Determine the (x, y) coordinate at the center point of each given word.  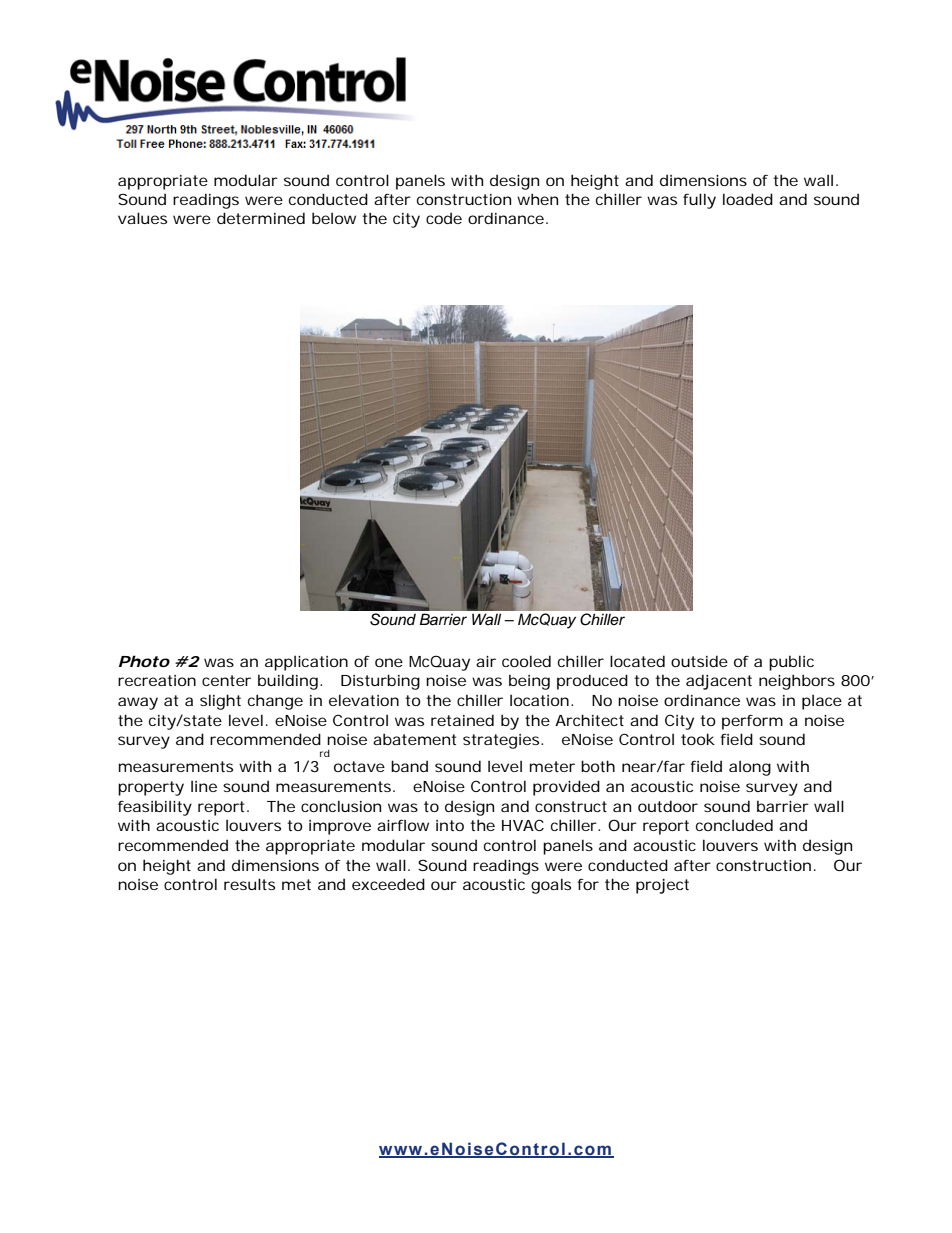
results (249, 884)
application (306, 663)
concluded (734, 825)
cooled (526, 661)
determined (261, 218)
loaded (748, 199)
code (444, 218)
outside (699, 661)
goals (551, 886)
